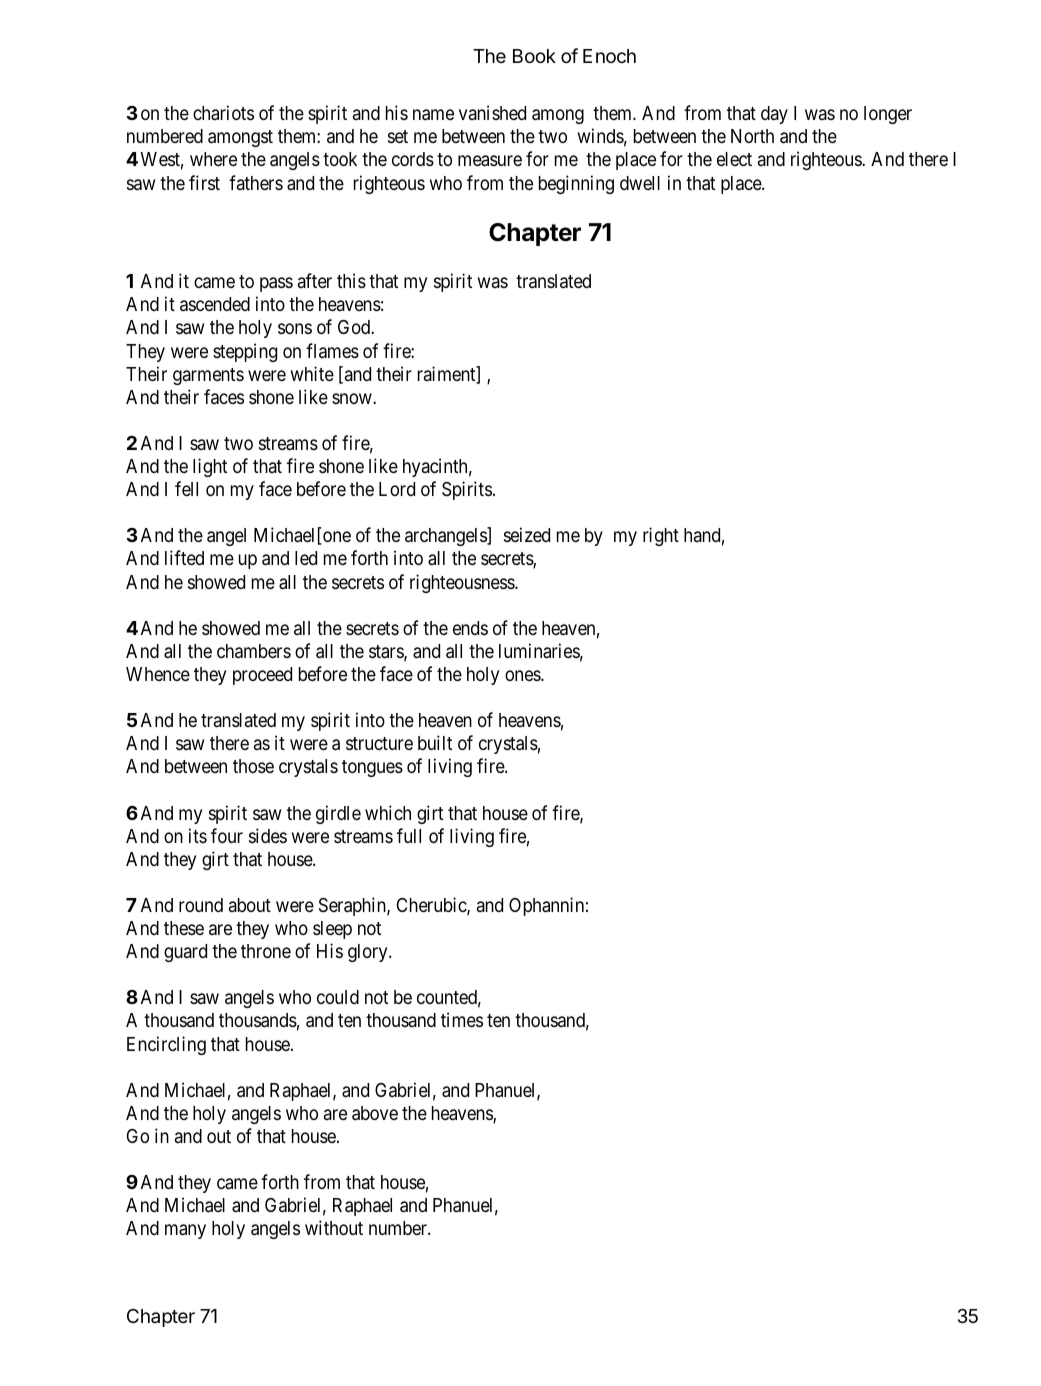  I want to click on where, so click(213, 159).
